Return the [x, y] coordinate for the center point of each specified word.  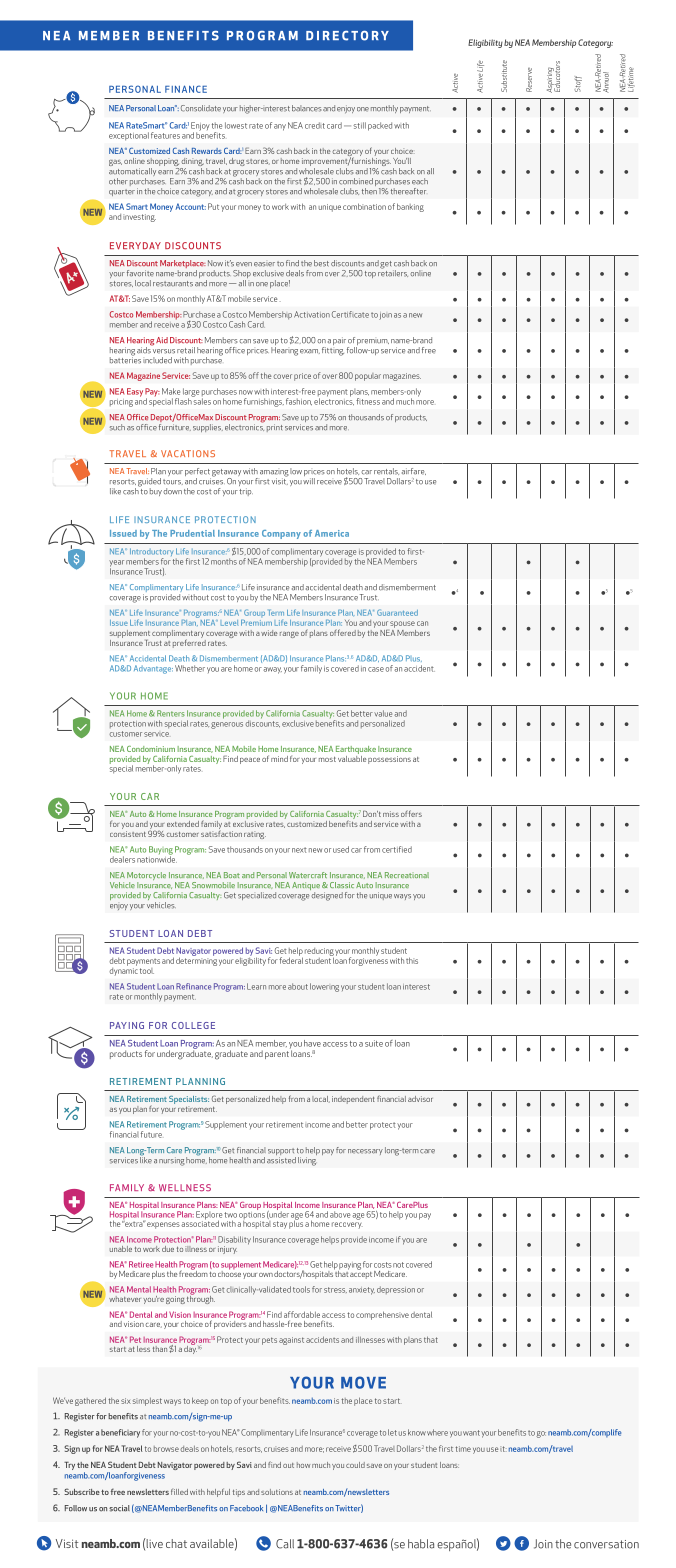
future [151, 1134]
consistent [128, 834]
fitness [368, 401]
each [420, 181]
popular [368, 377]
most [327, 759]
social [119, 1508]
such [117, 427]
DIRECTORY [347, 36]
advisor [420, 1099]
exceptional [129, 136]
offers [411, 813]
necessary [365, 1152]
